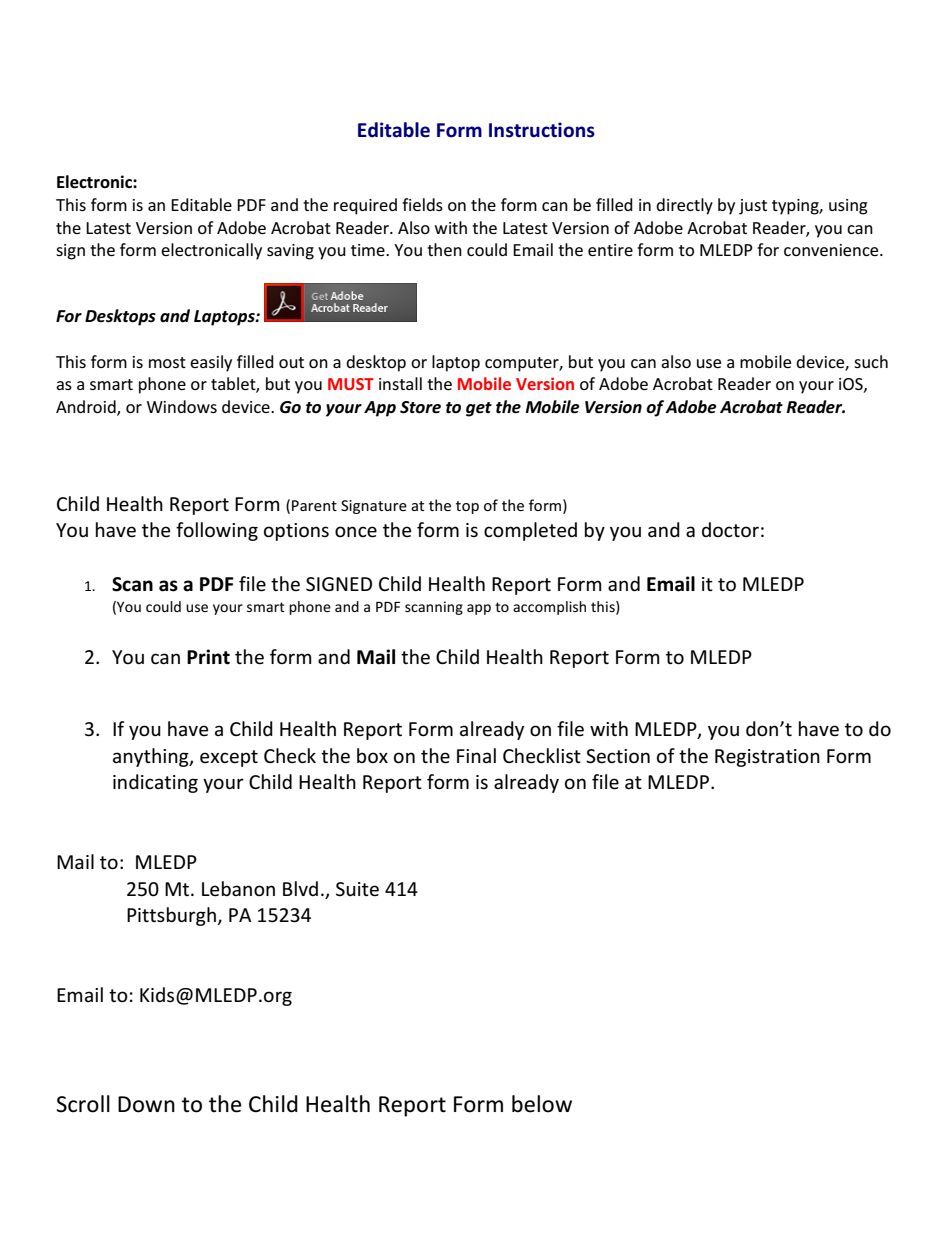 The width and height of the document is (952, 1233). Describe the element at coordinates (290, 252) in the document. I see `saving` at that location.
